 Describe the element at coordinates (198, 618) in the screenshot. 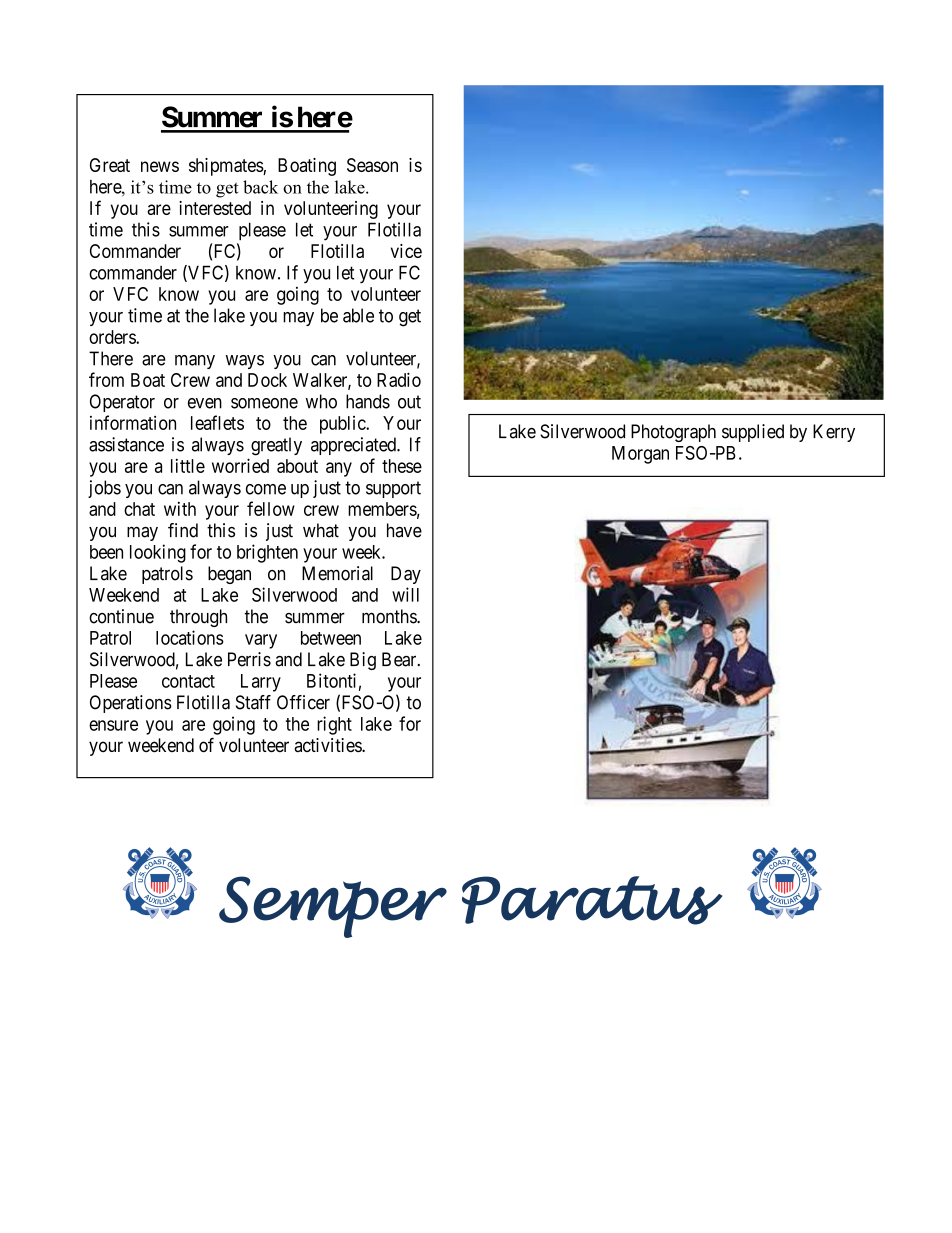

I see `through` at that location.
